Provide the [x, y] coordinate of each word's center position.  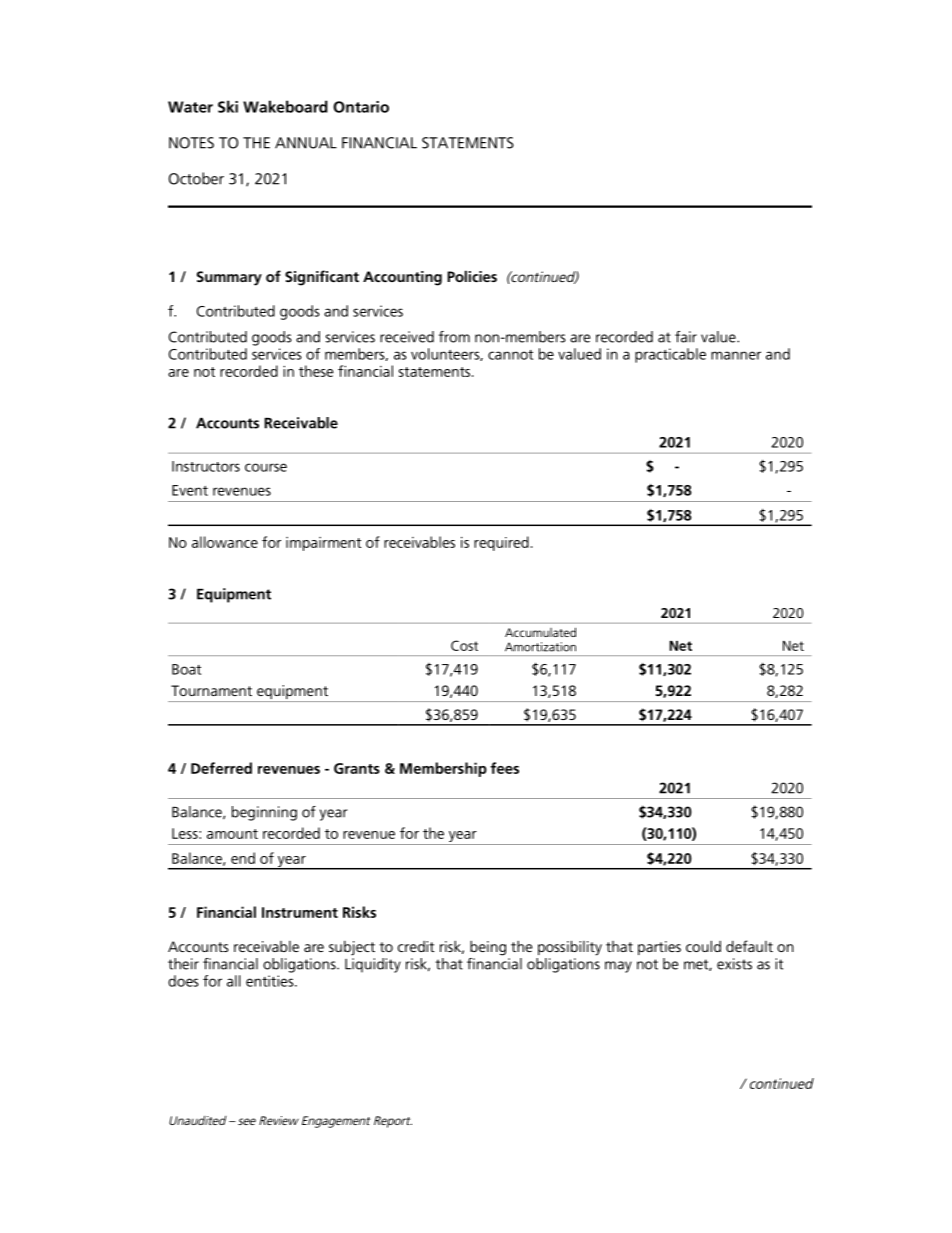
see [247, 1121]
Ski [228, 106]
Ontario [361, 107]
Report [393, 1122]
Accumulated [540, 632]
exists [734, 964]
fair [686, 337]
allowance [225, 542]
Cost [464, 645]
